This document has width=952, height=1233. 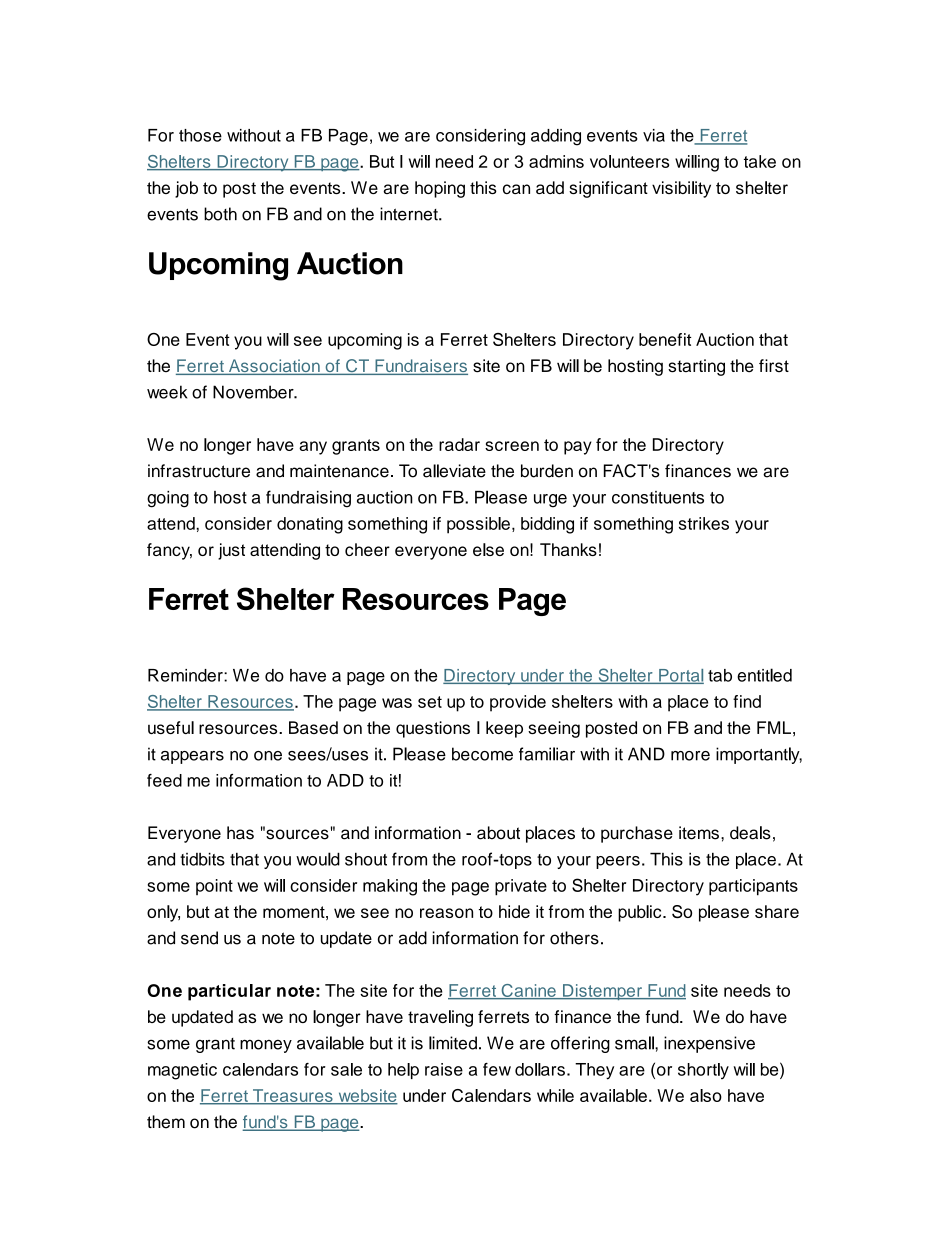 I want to click on Treasures, so click(x=292, y=1096).
